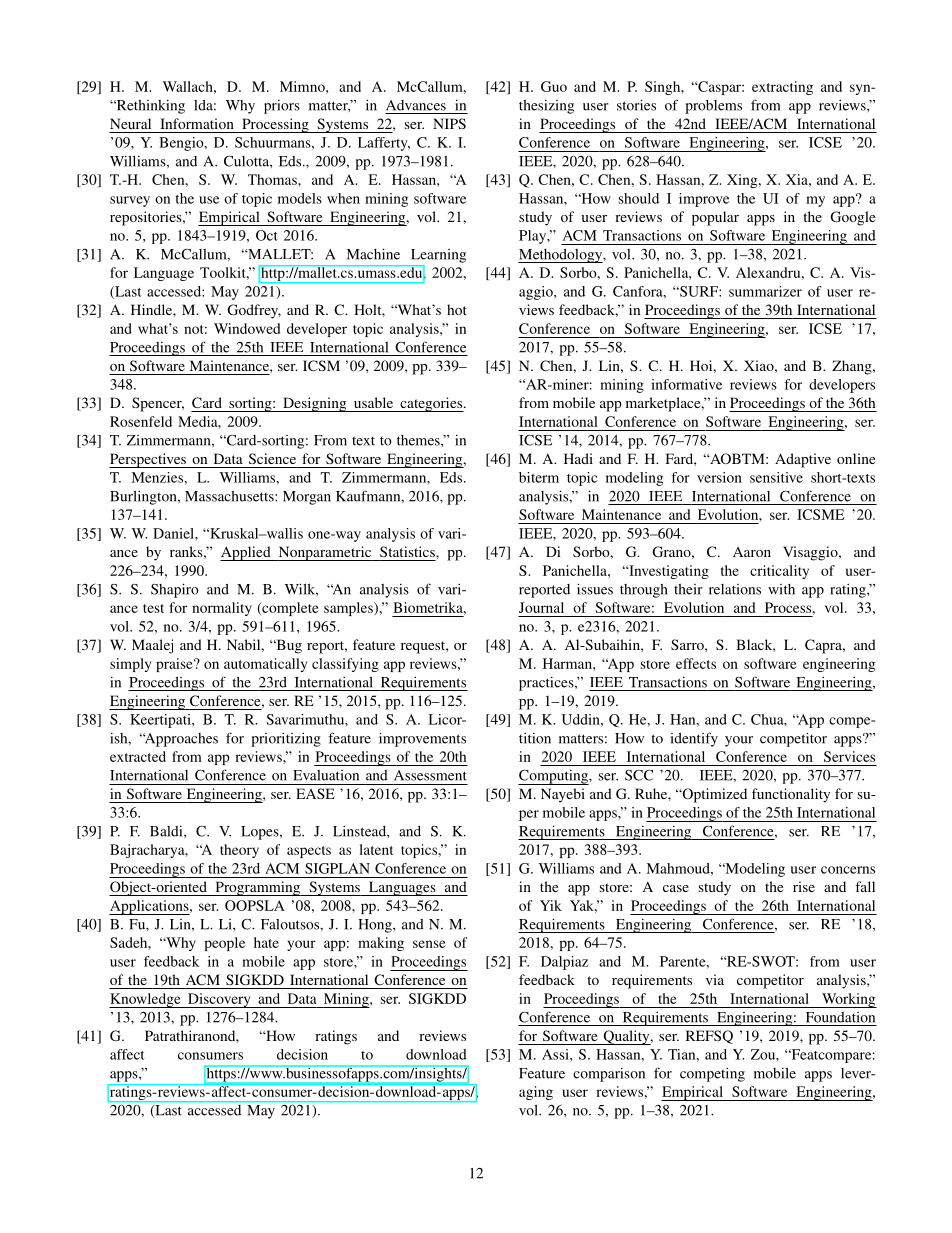  I want to click on Adaptive, so click(803, 460).
